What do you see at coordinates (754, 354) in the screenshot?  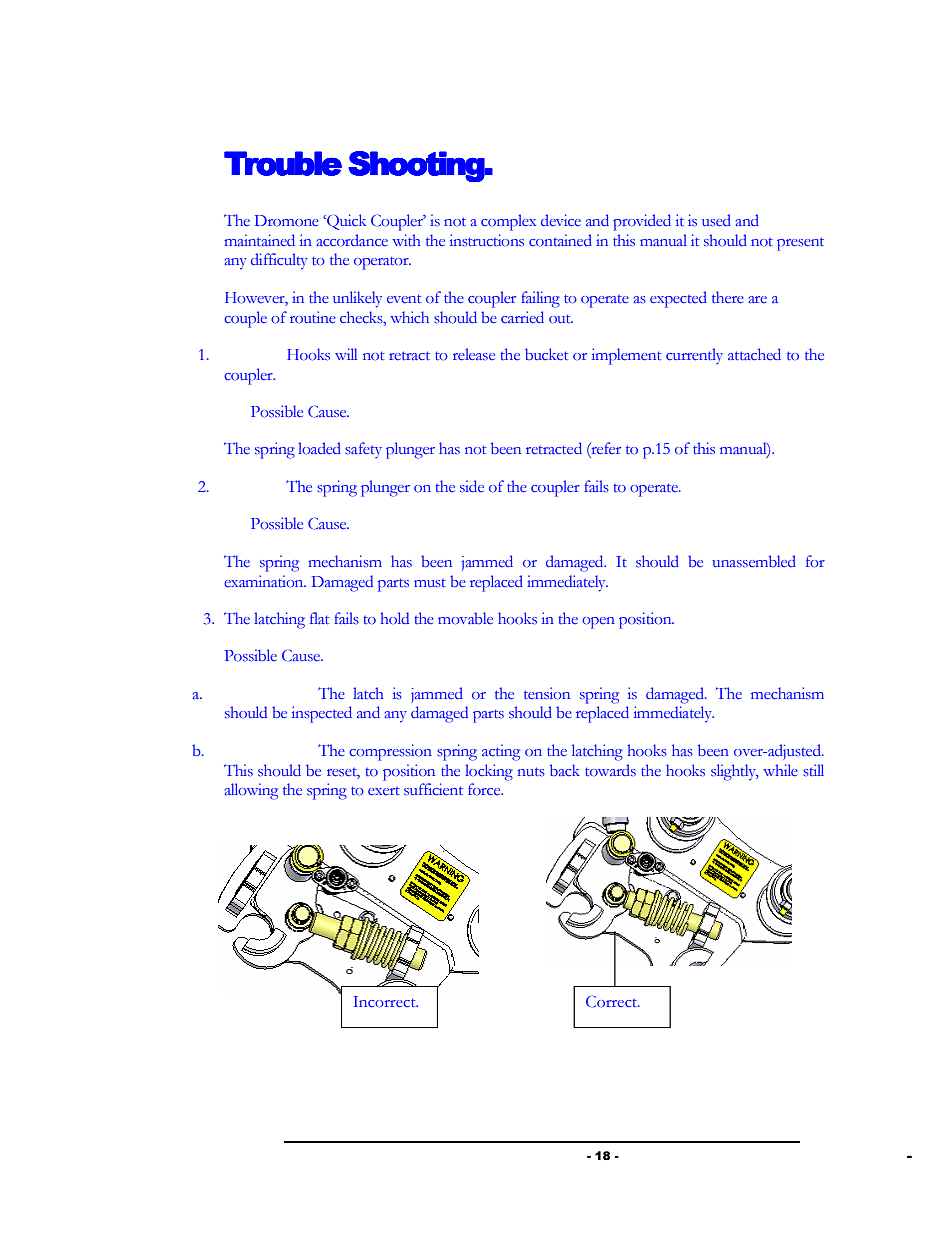 I see `attached` at bounding box center [754, 354].
